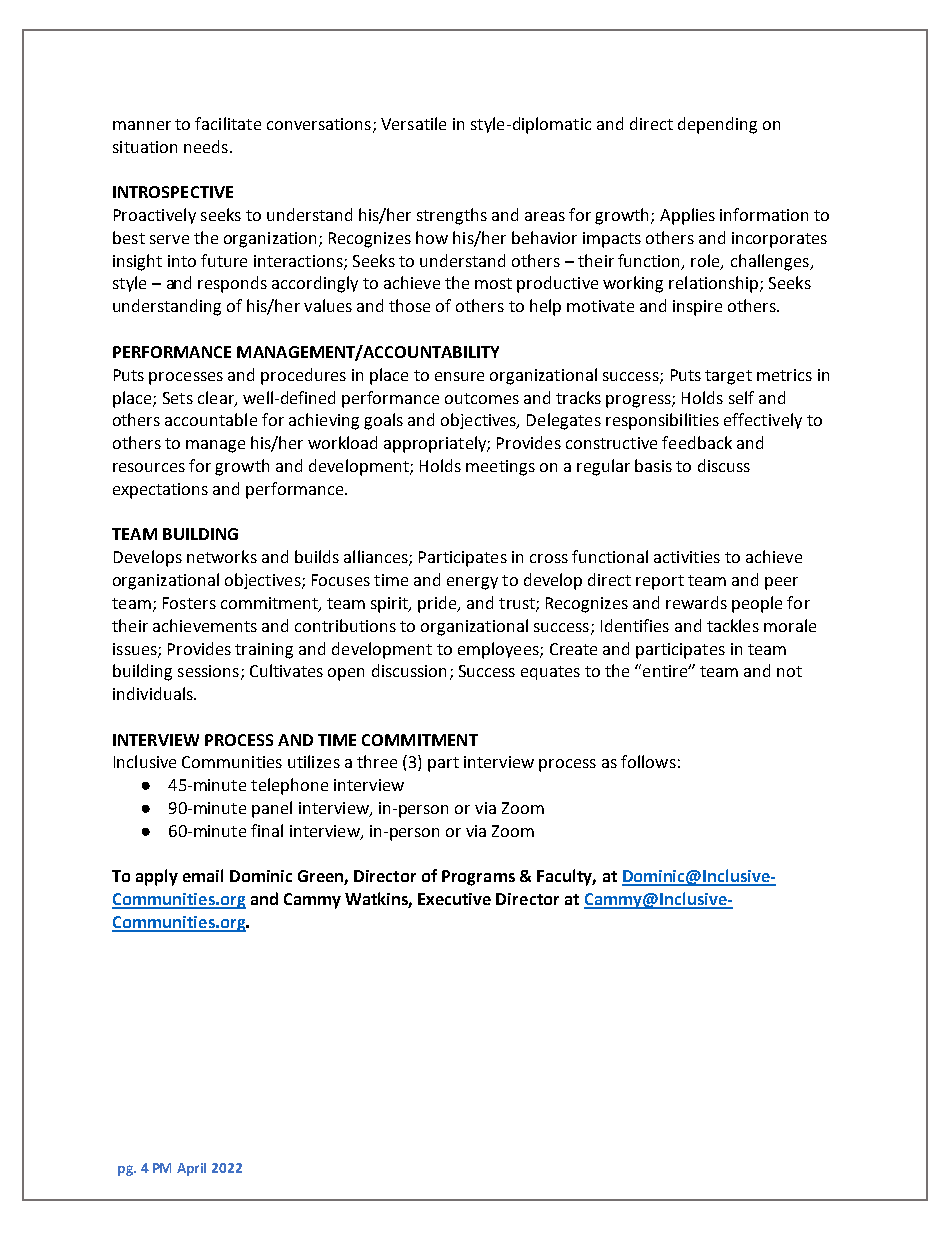 This page has height=1233, width=952. I want to click on Versatile, so click(413, 123).
